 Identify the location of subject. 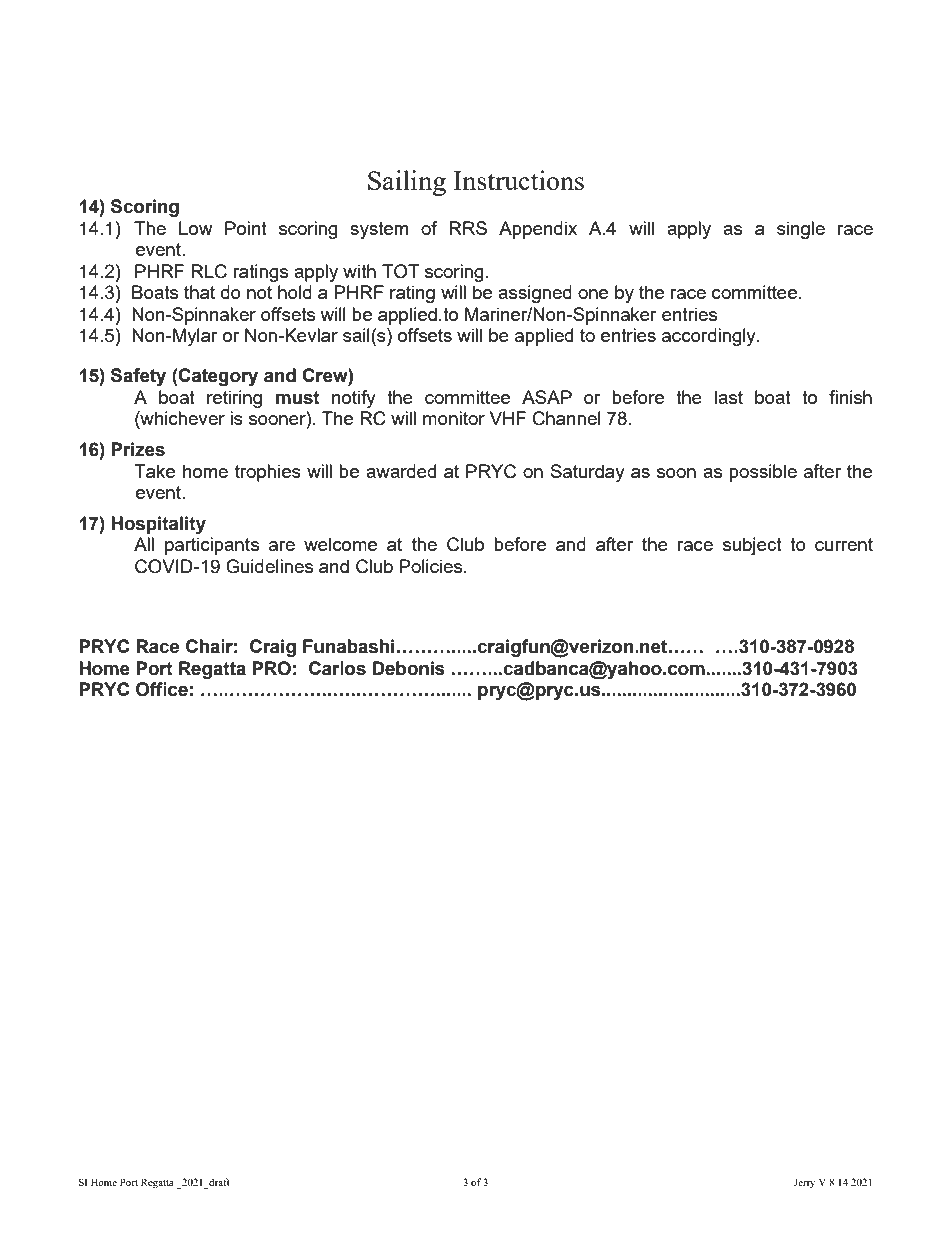
(752, 546).
